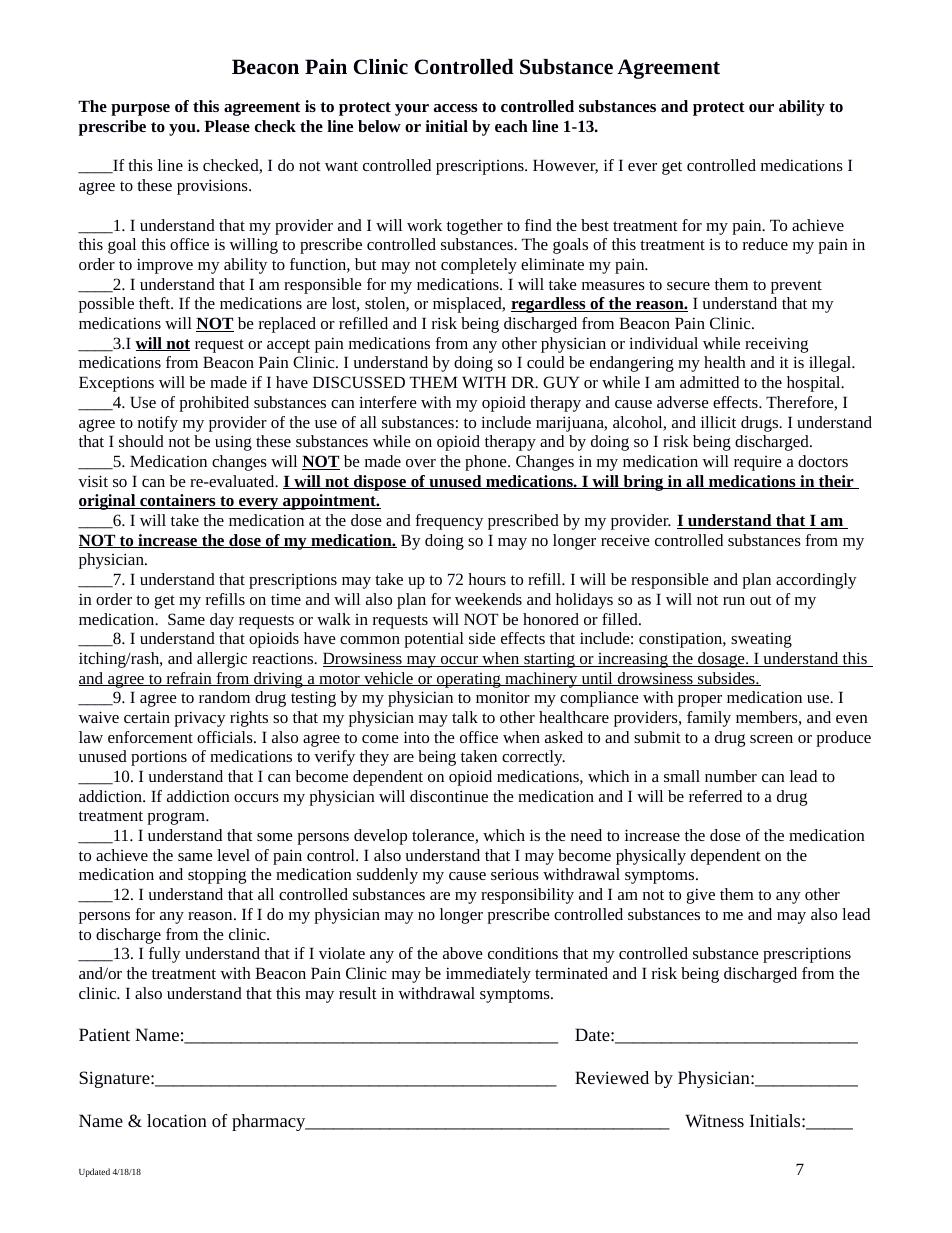  What do you see at coordinates (456, 108) in the screenshot?
I see `access` at bounding box center [456, 108].
